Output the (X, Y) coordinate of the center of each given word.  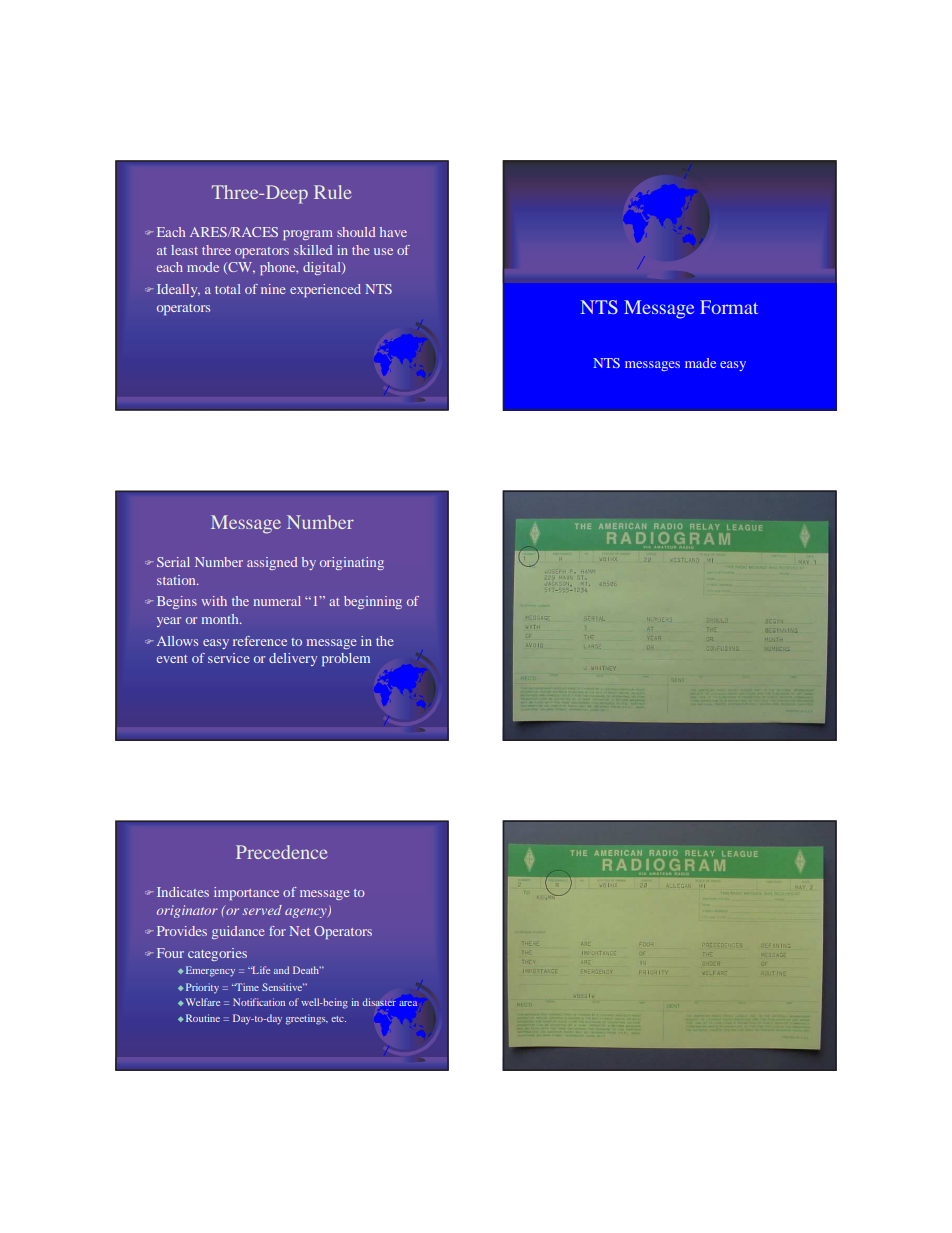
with (214, 601)
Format (729, 307)
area (408, 1003)
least (184, 250)
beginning (373, 602)
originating (352, 563)
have (393, 232)
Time (246, 987)
